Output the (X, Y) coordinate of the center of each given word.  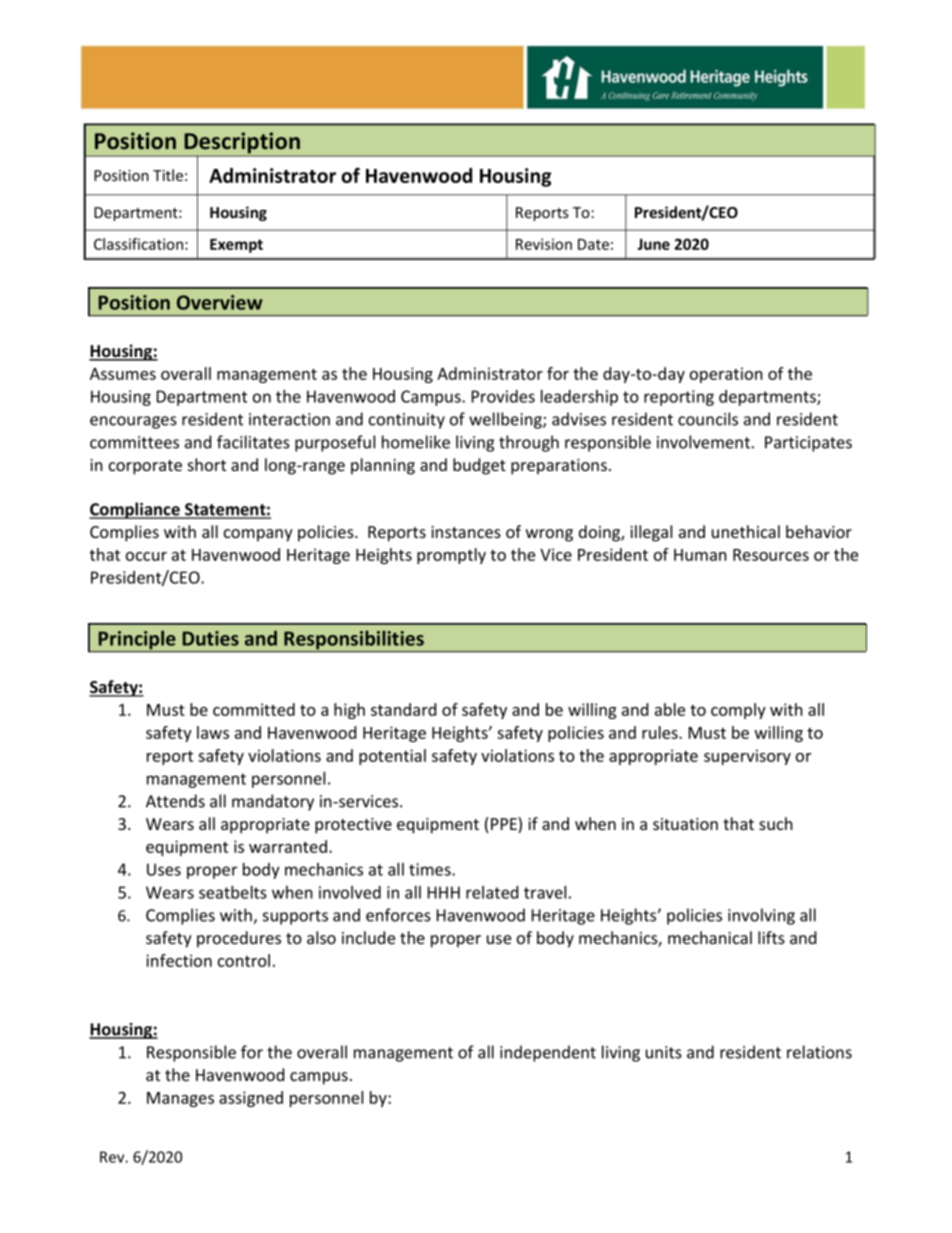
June (653, 244)
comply (738, 711)
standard (403, 709)
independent (548, 1053)
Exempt (236, 246)
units (664, 1052)
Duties (211, 638)
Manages (180, 1099)
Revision (544, 244)
